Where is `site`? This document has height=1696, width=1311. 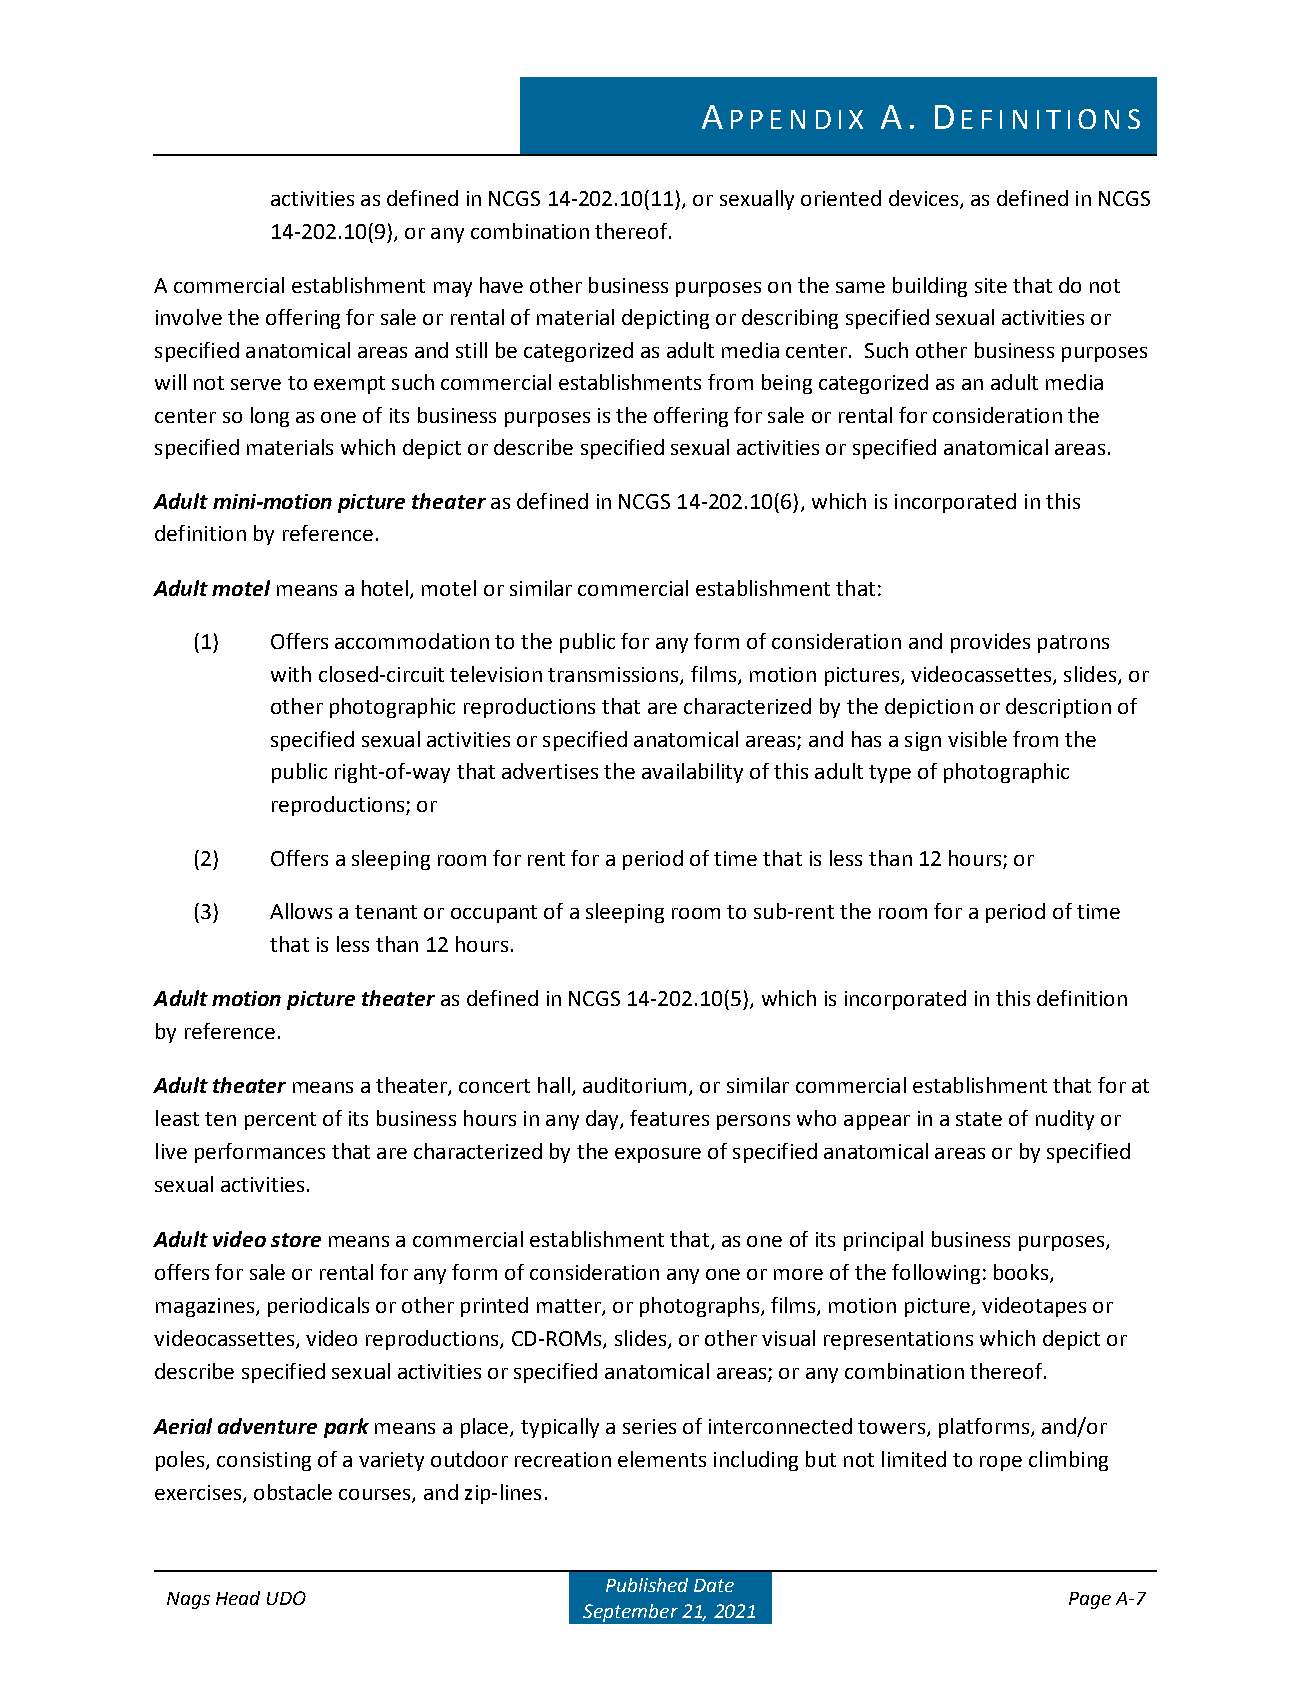 site is located at coordinates (991, 285).
